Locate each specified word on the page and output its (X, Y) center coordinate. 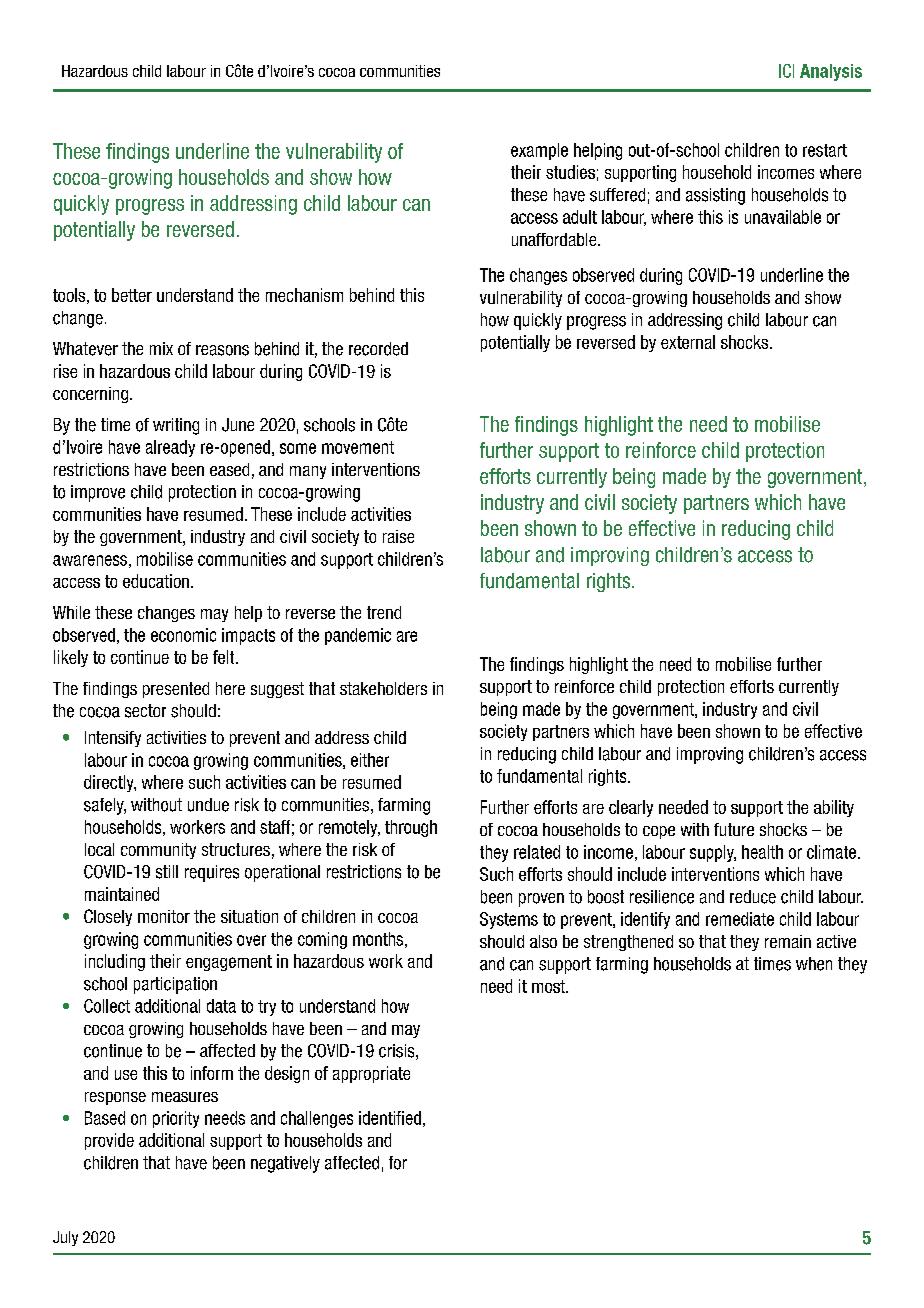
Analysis (831, 72)
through (411, 828)
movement (358, 447)
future (734, 829)
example (539, 151)
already (170, 448)
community (158, 851)
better (132, 295)
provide (109, 1141)
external (688, 342)
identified (390, 1118)
